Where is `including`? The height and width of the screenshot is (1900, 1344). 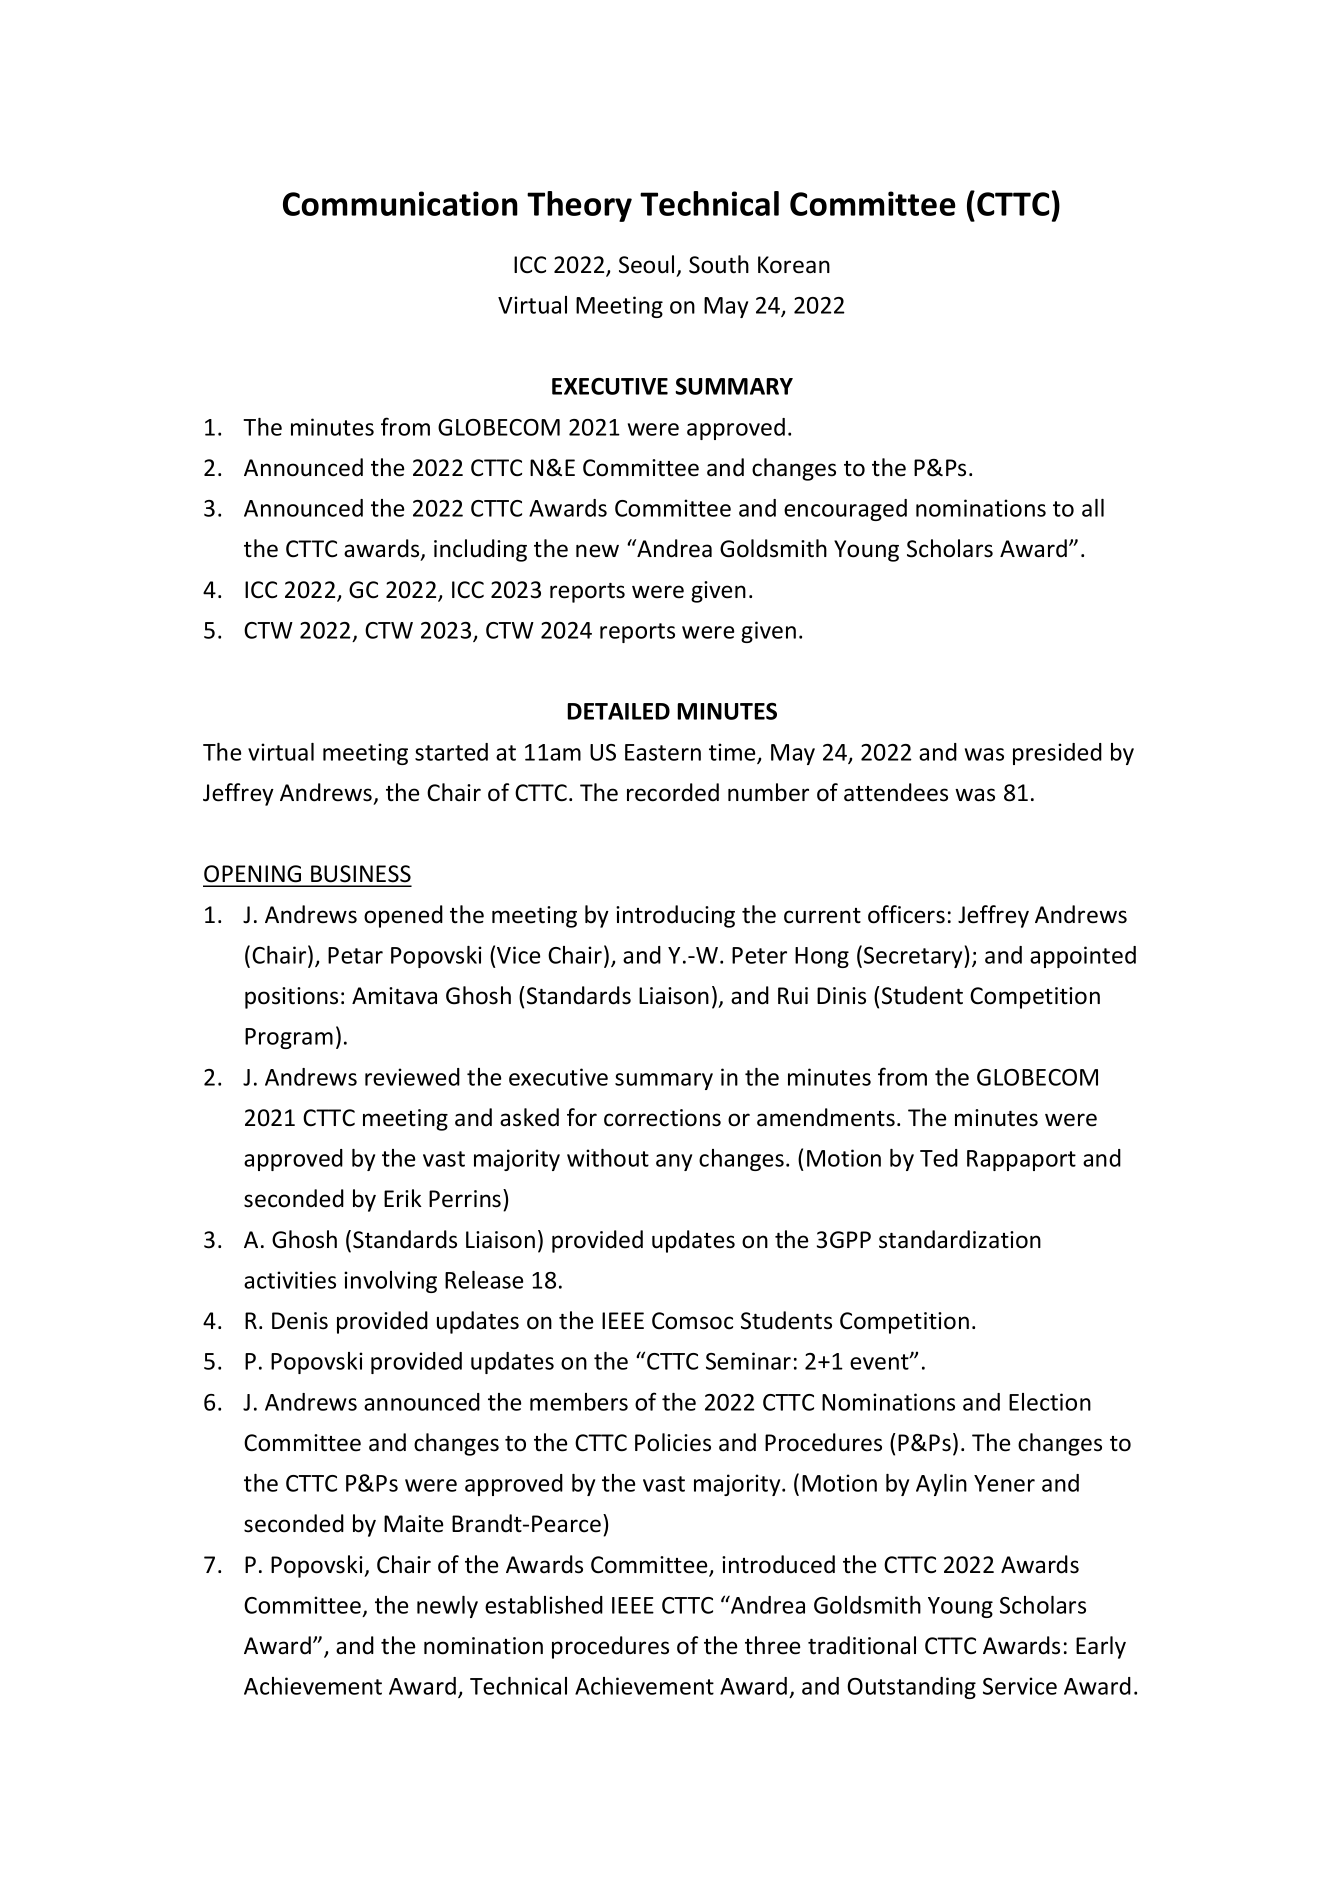
including is located at coordinates (480, 550).
